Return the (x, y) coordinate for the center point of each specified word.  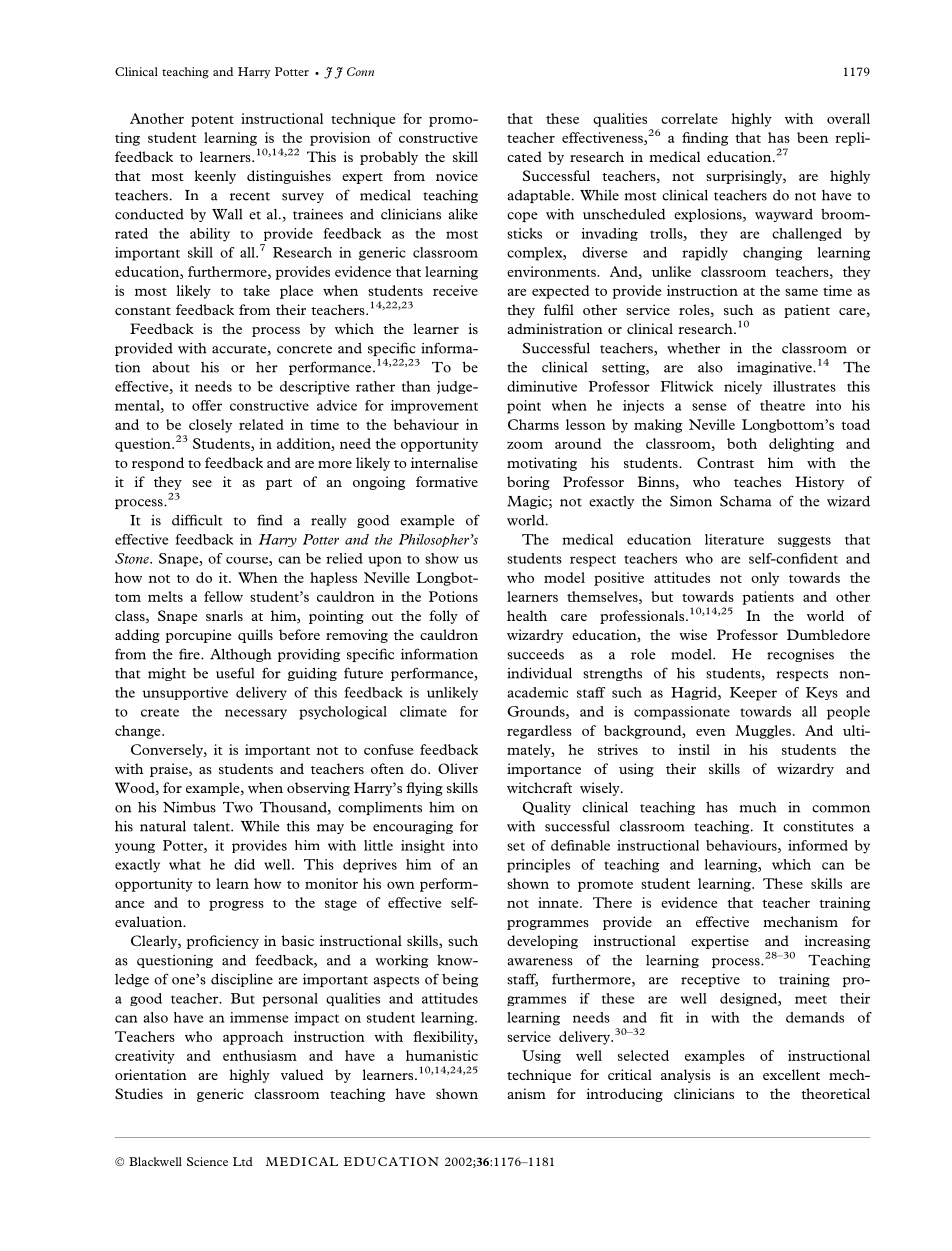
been (812, 137)
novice (457, 175)
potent (212, 121)
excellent (791, 1074)
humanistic (442, 1055)
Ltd (243, 1161)
